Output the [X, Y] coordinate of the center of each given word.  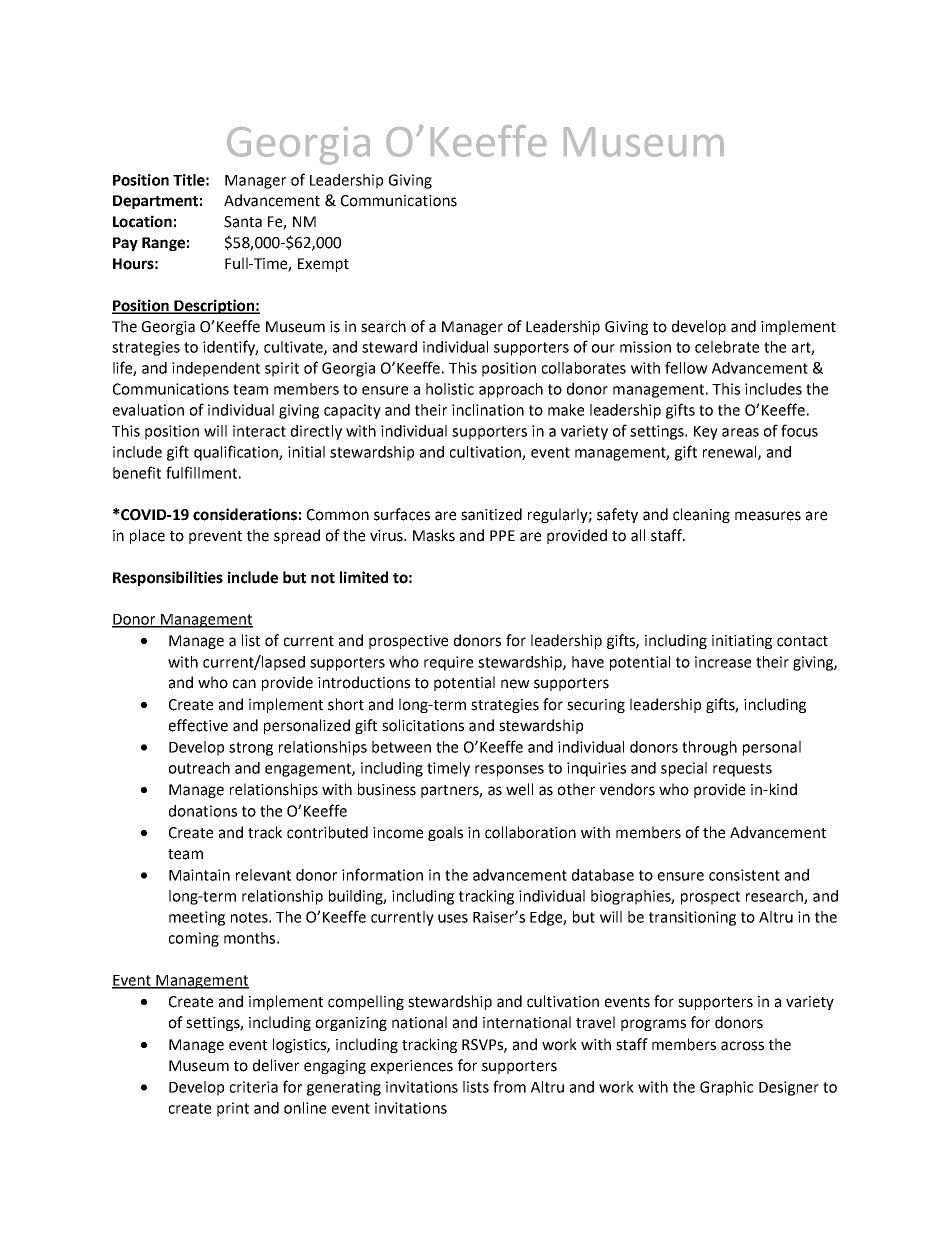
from [509, 1086]
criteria [254, 1087]
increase [723, 662]
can [244, 684]
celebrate [727, 347]
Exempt [323, 265]
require [448, 663]
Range [163, 244]
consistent [744, 875]
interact [259, 431]
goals [445, 833]
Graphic [726, 1088]
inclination [488, 410]
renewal [731, 453]
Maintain [199, 875]
